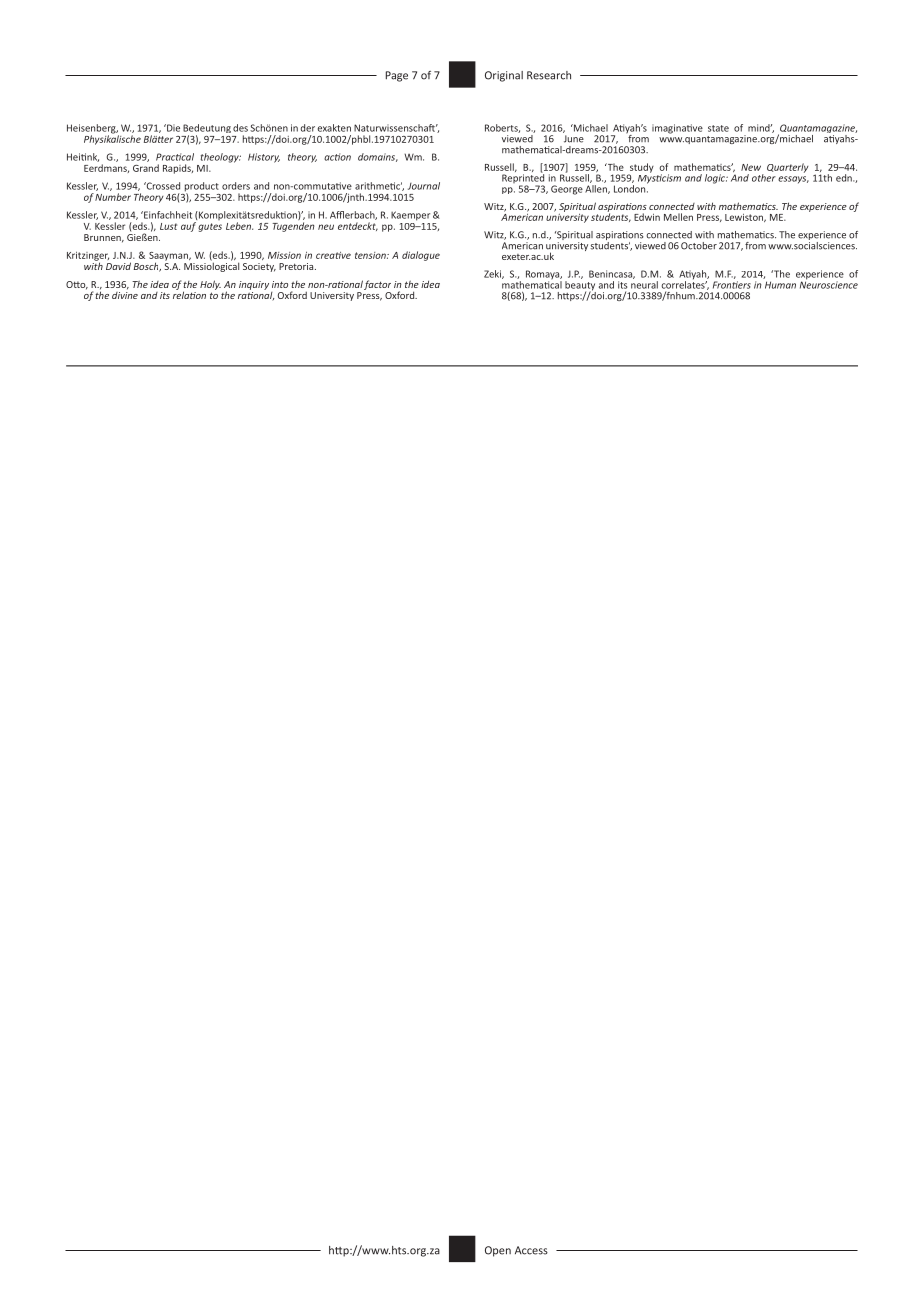 This screenshot has height=1308, width=924. Describe the element at coordinates (498, 1251) in the screenshot. I see `Open` at that location.
